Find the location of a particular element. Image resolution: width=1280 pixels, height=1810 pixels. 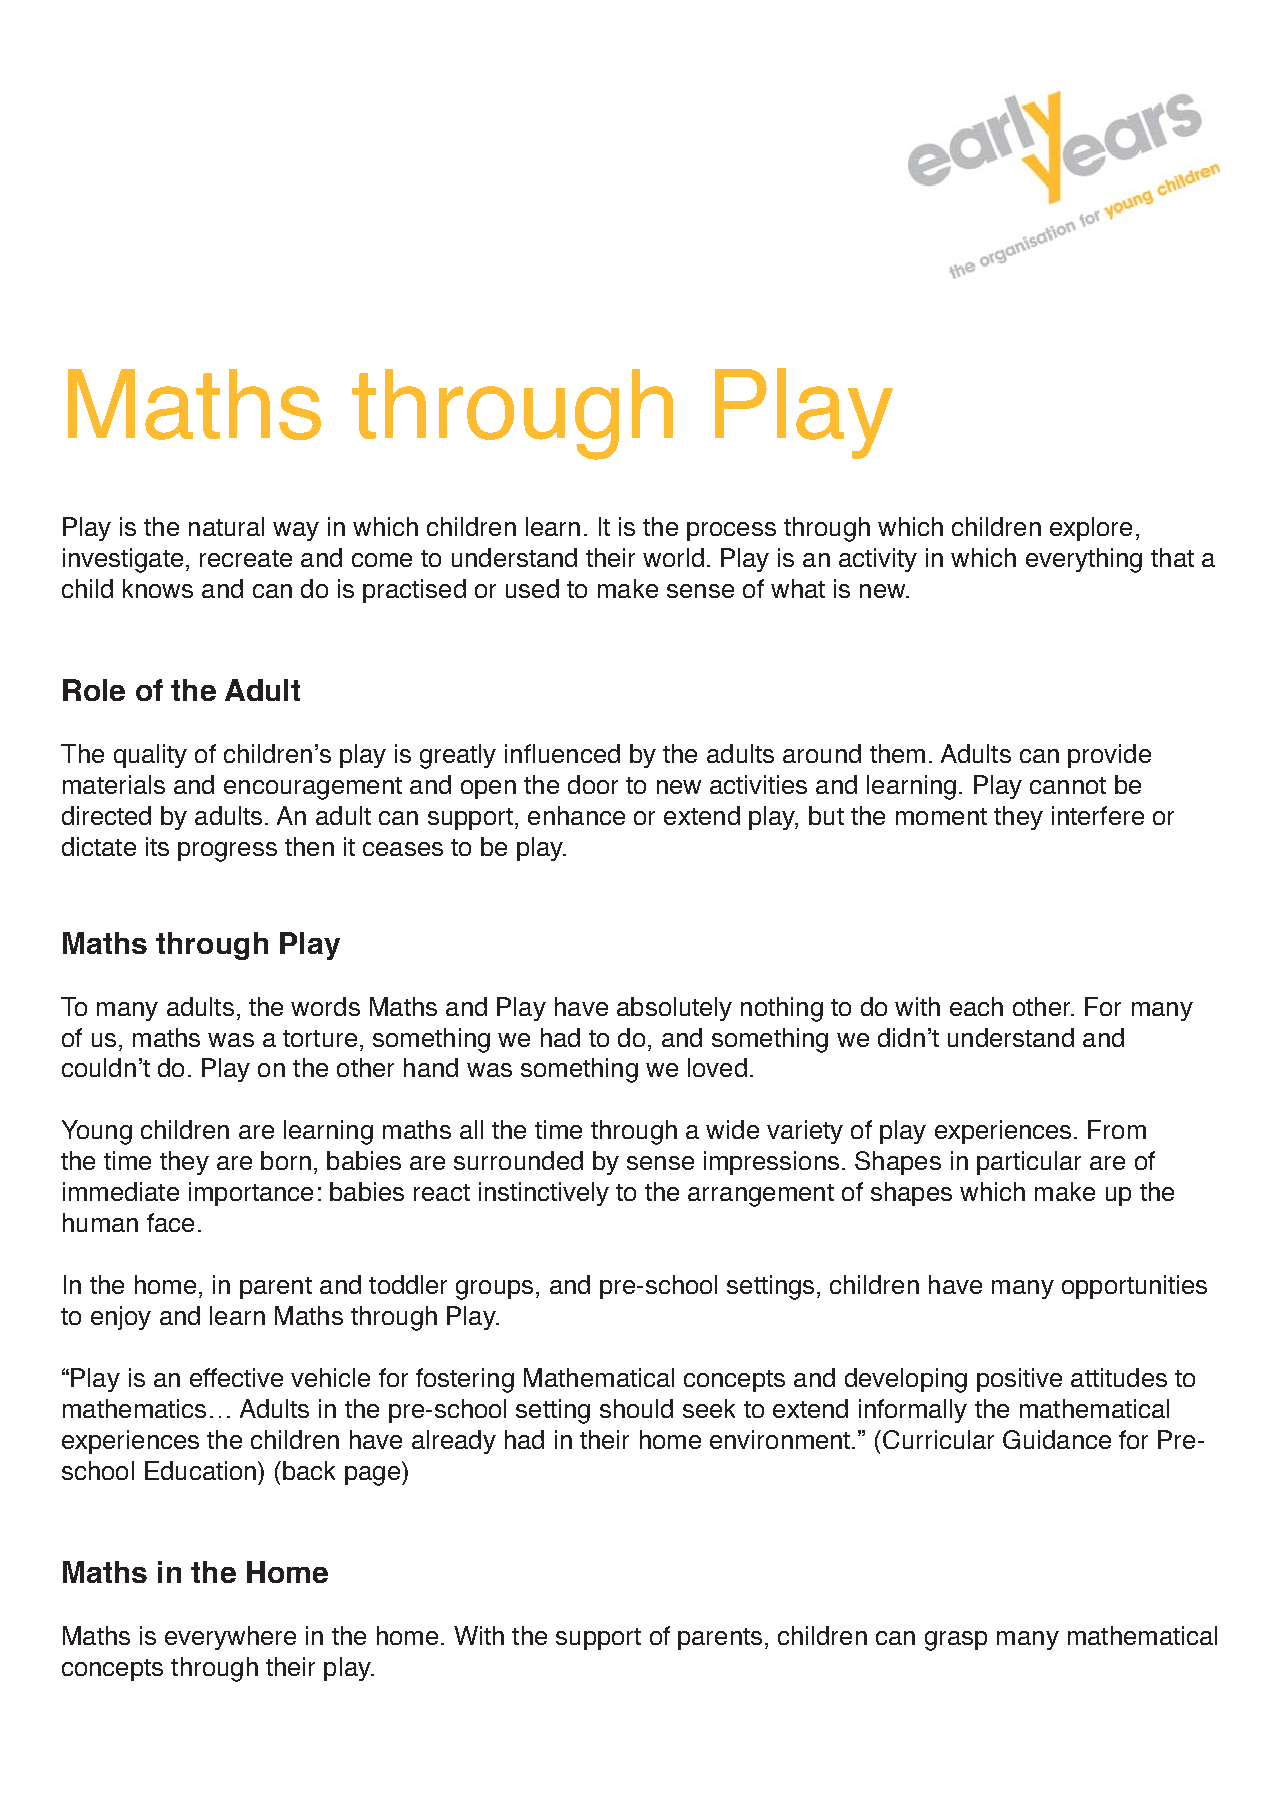

enhance is located at coordinates (576, 815).
